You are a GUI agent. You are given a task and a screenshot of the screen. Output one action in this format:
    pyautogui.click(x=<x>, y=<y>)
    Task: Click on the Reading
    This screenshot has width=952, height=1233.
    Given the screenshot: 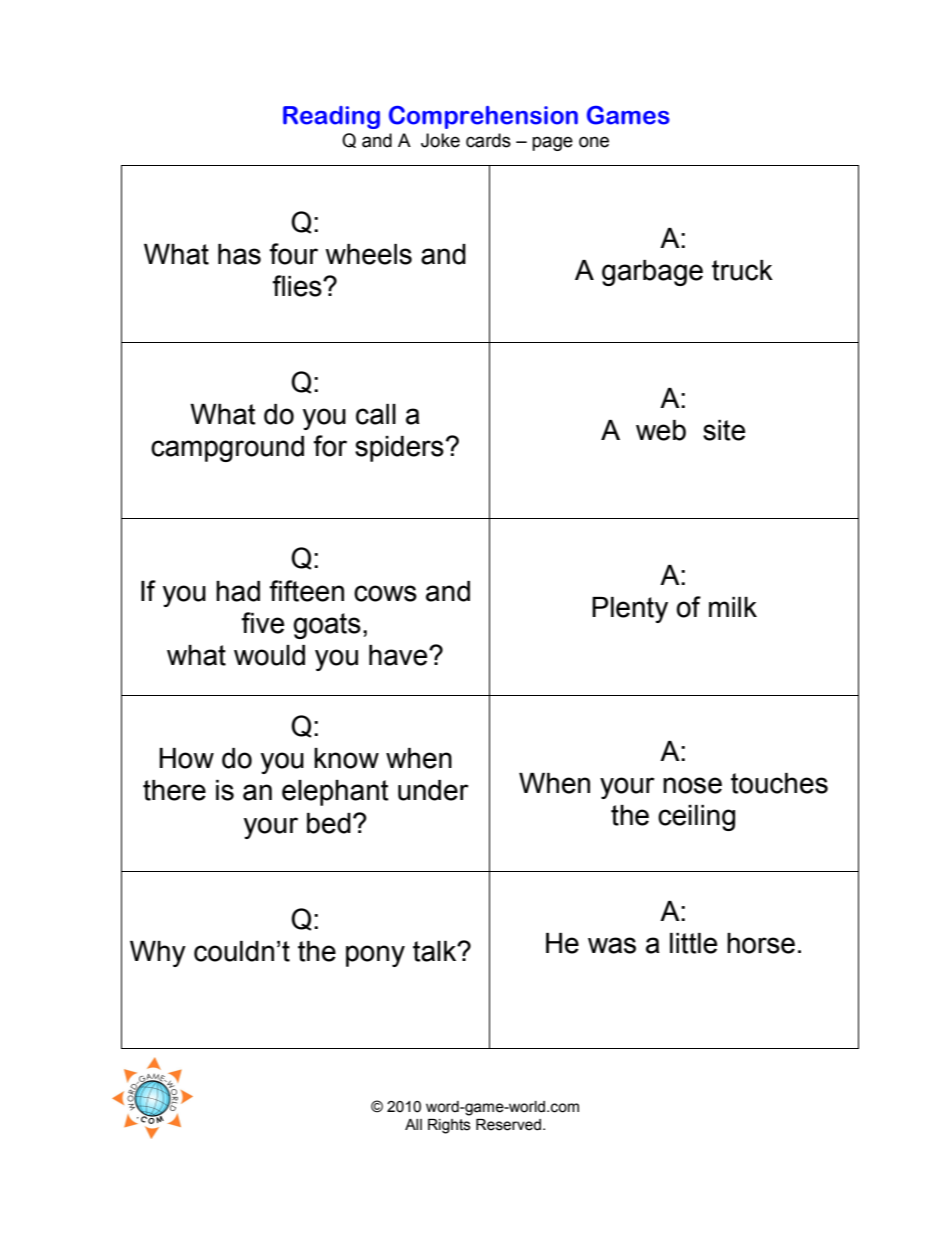 What is the action you would take?
    pyautogui.click(x=331, y=117)
